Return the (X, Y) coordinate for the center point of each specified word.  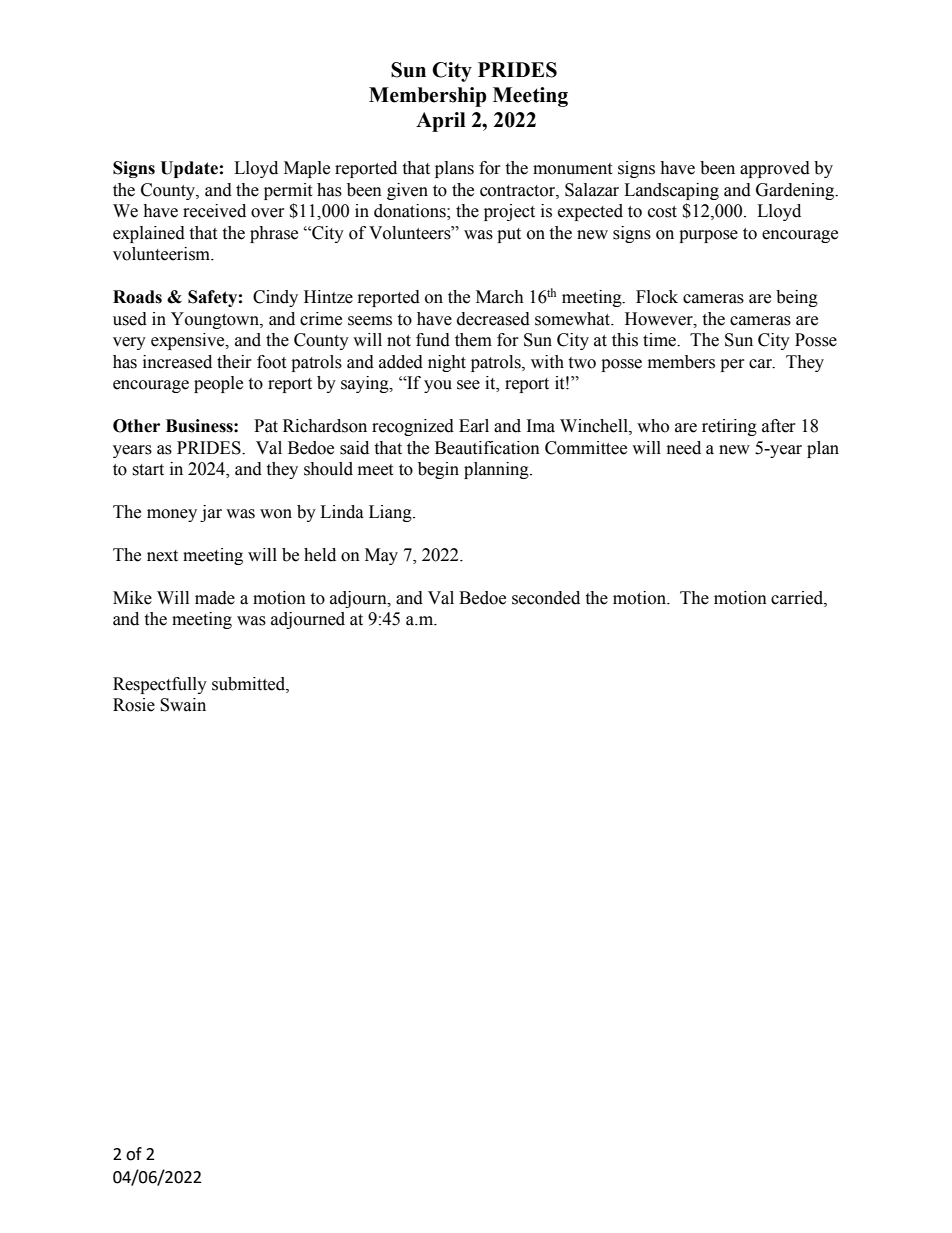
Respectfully (160, 685)
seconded (546, 598)
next (162, 556)
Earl (474, 426)
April (441, 122)
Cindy (275, 298)
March (500, 297)
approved (775, 169)
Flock (657, 297)
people (218, 384)
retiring (729, 427)
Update (189, 169)
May (381, 556)
